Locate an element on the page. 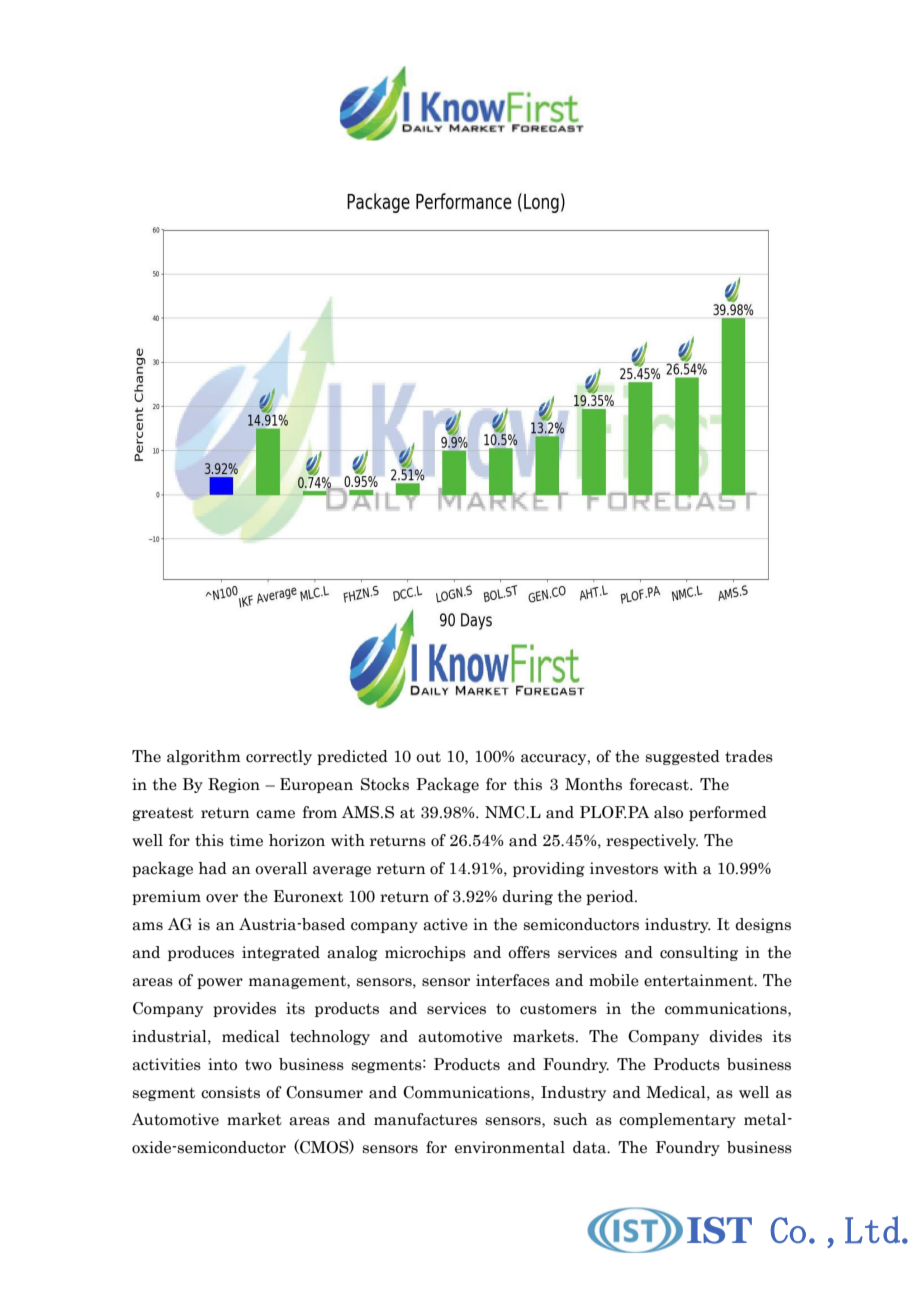 The image size is (924, 1308). microchips is located at coordinates (425, 953).
